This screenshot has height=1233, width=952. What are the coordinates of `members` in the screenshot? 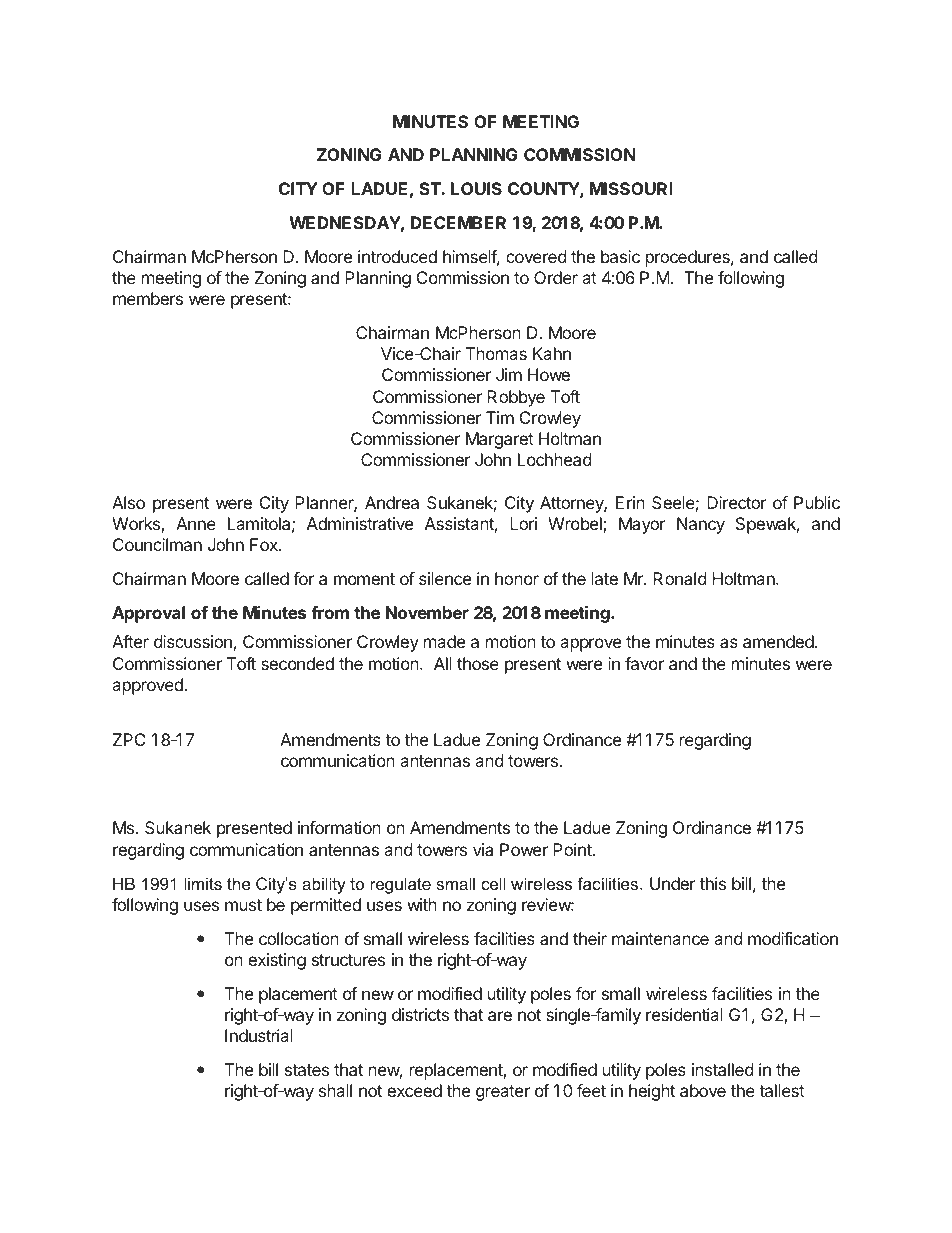 It's located at (148, 298).
